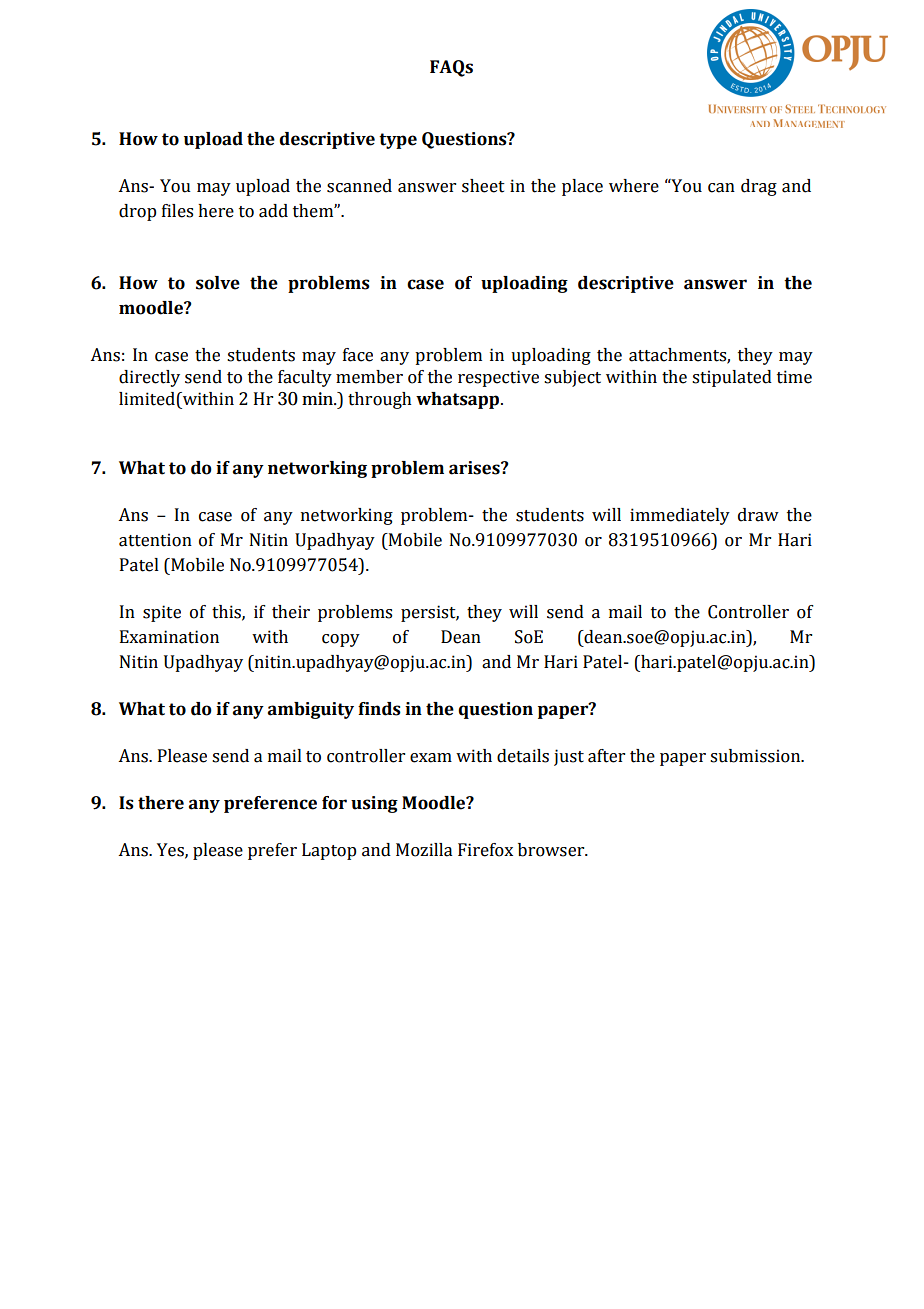 This screenshot has width=924, height=1309. Describe the element at coordinates (177, 211) in the screenshot. I see `files` at that location.
